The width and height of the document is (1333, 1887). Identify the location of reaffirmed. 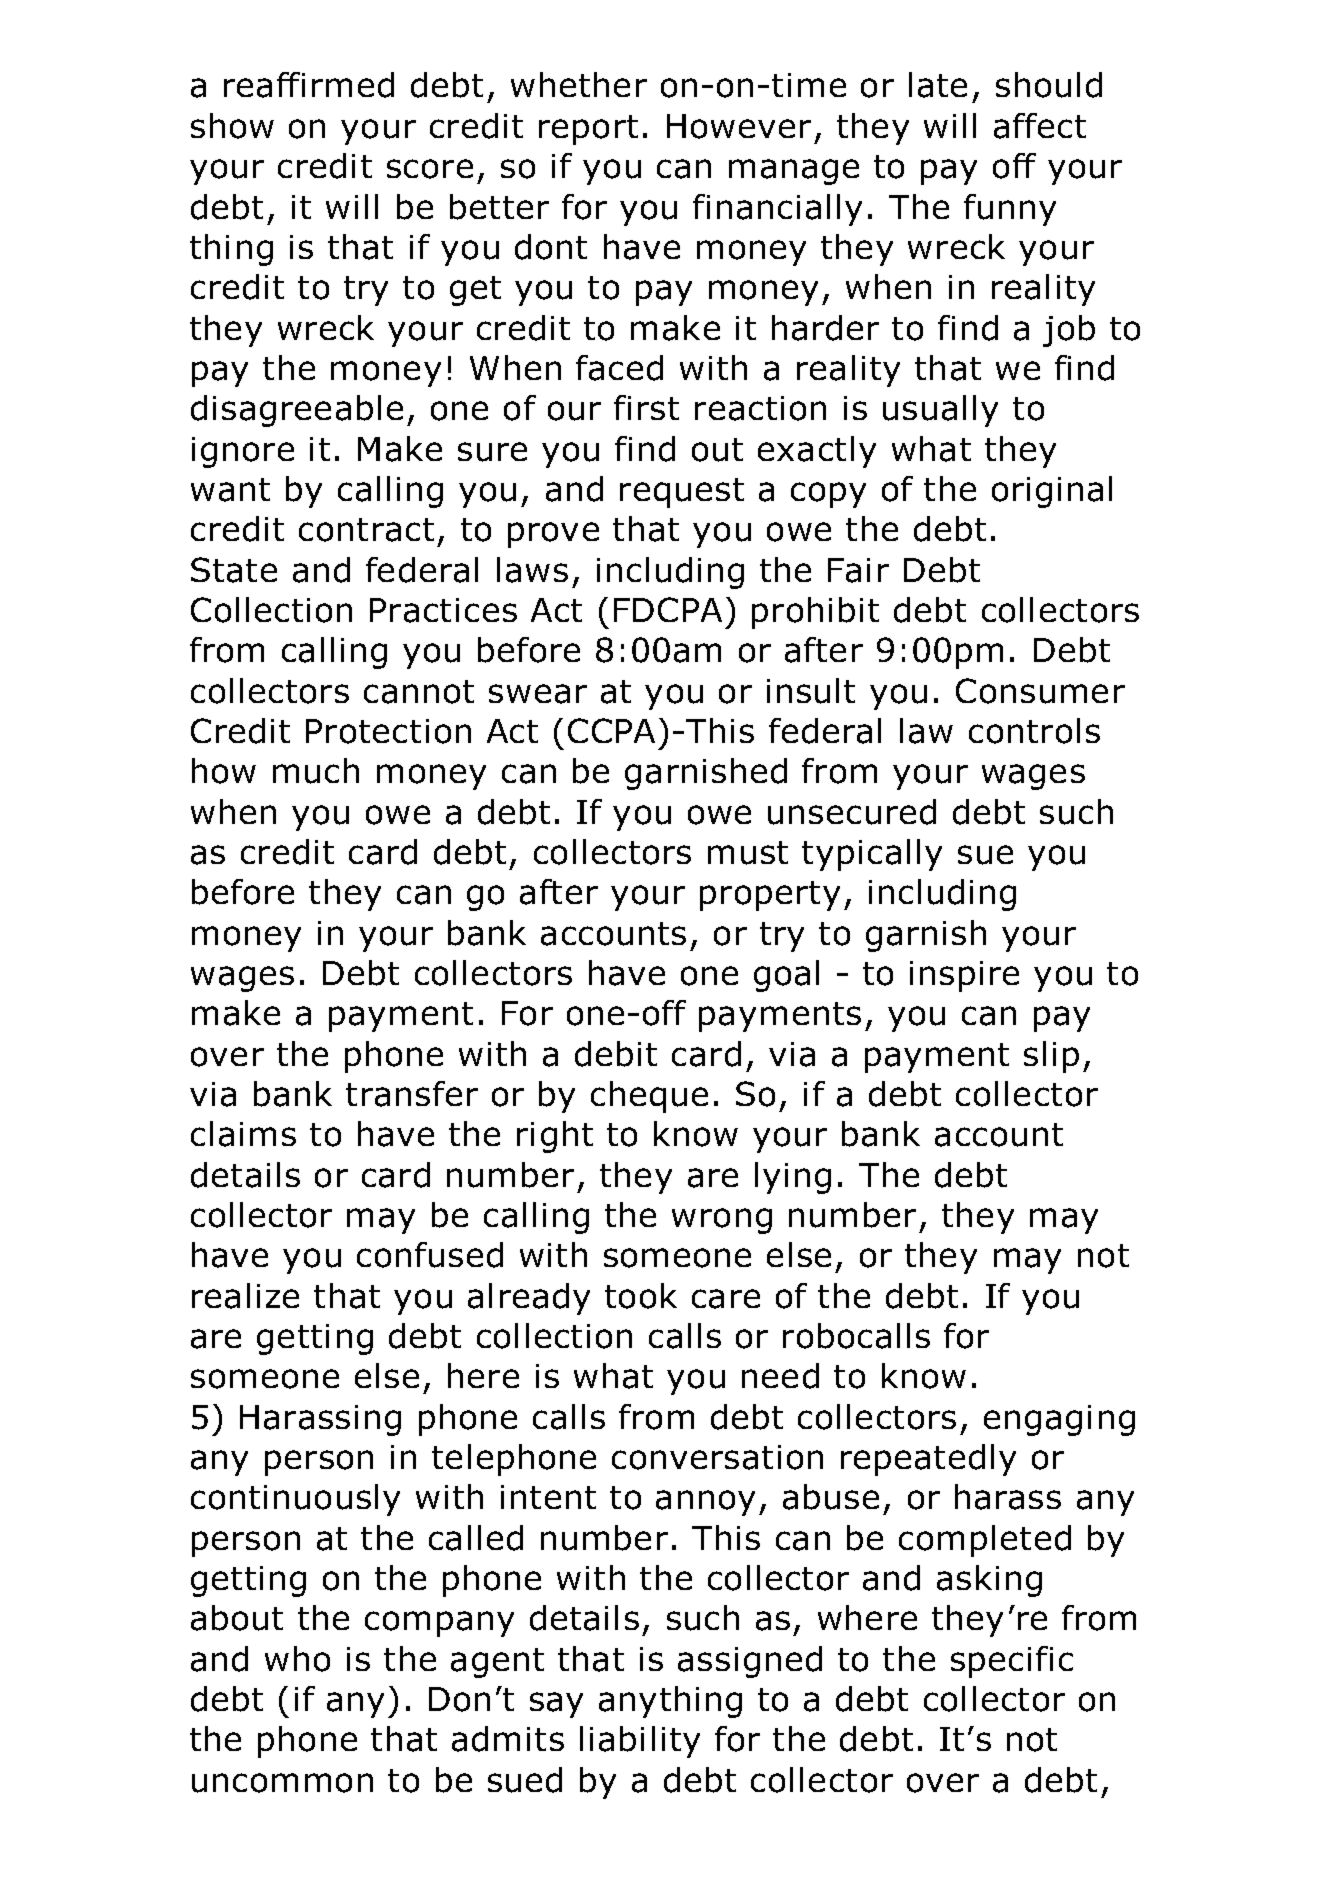
(309, 85).
